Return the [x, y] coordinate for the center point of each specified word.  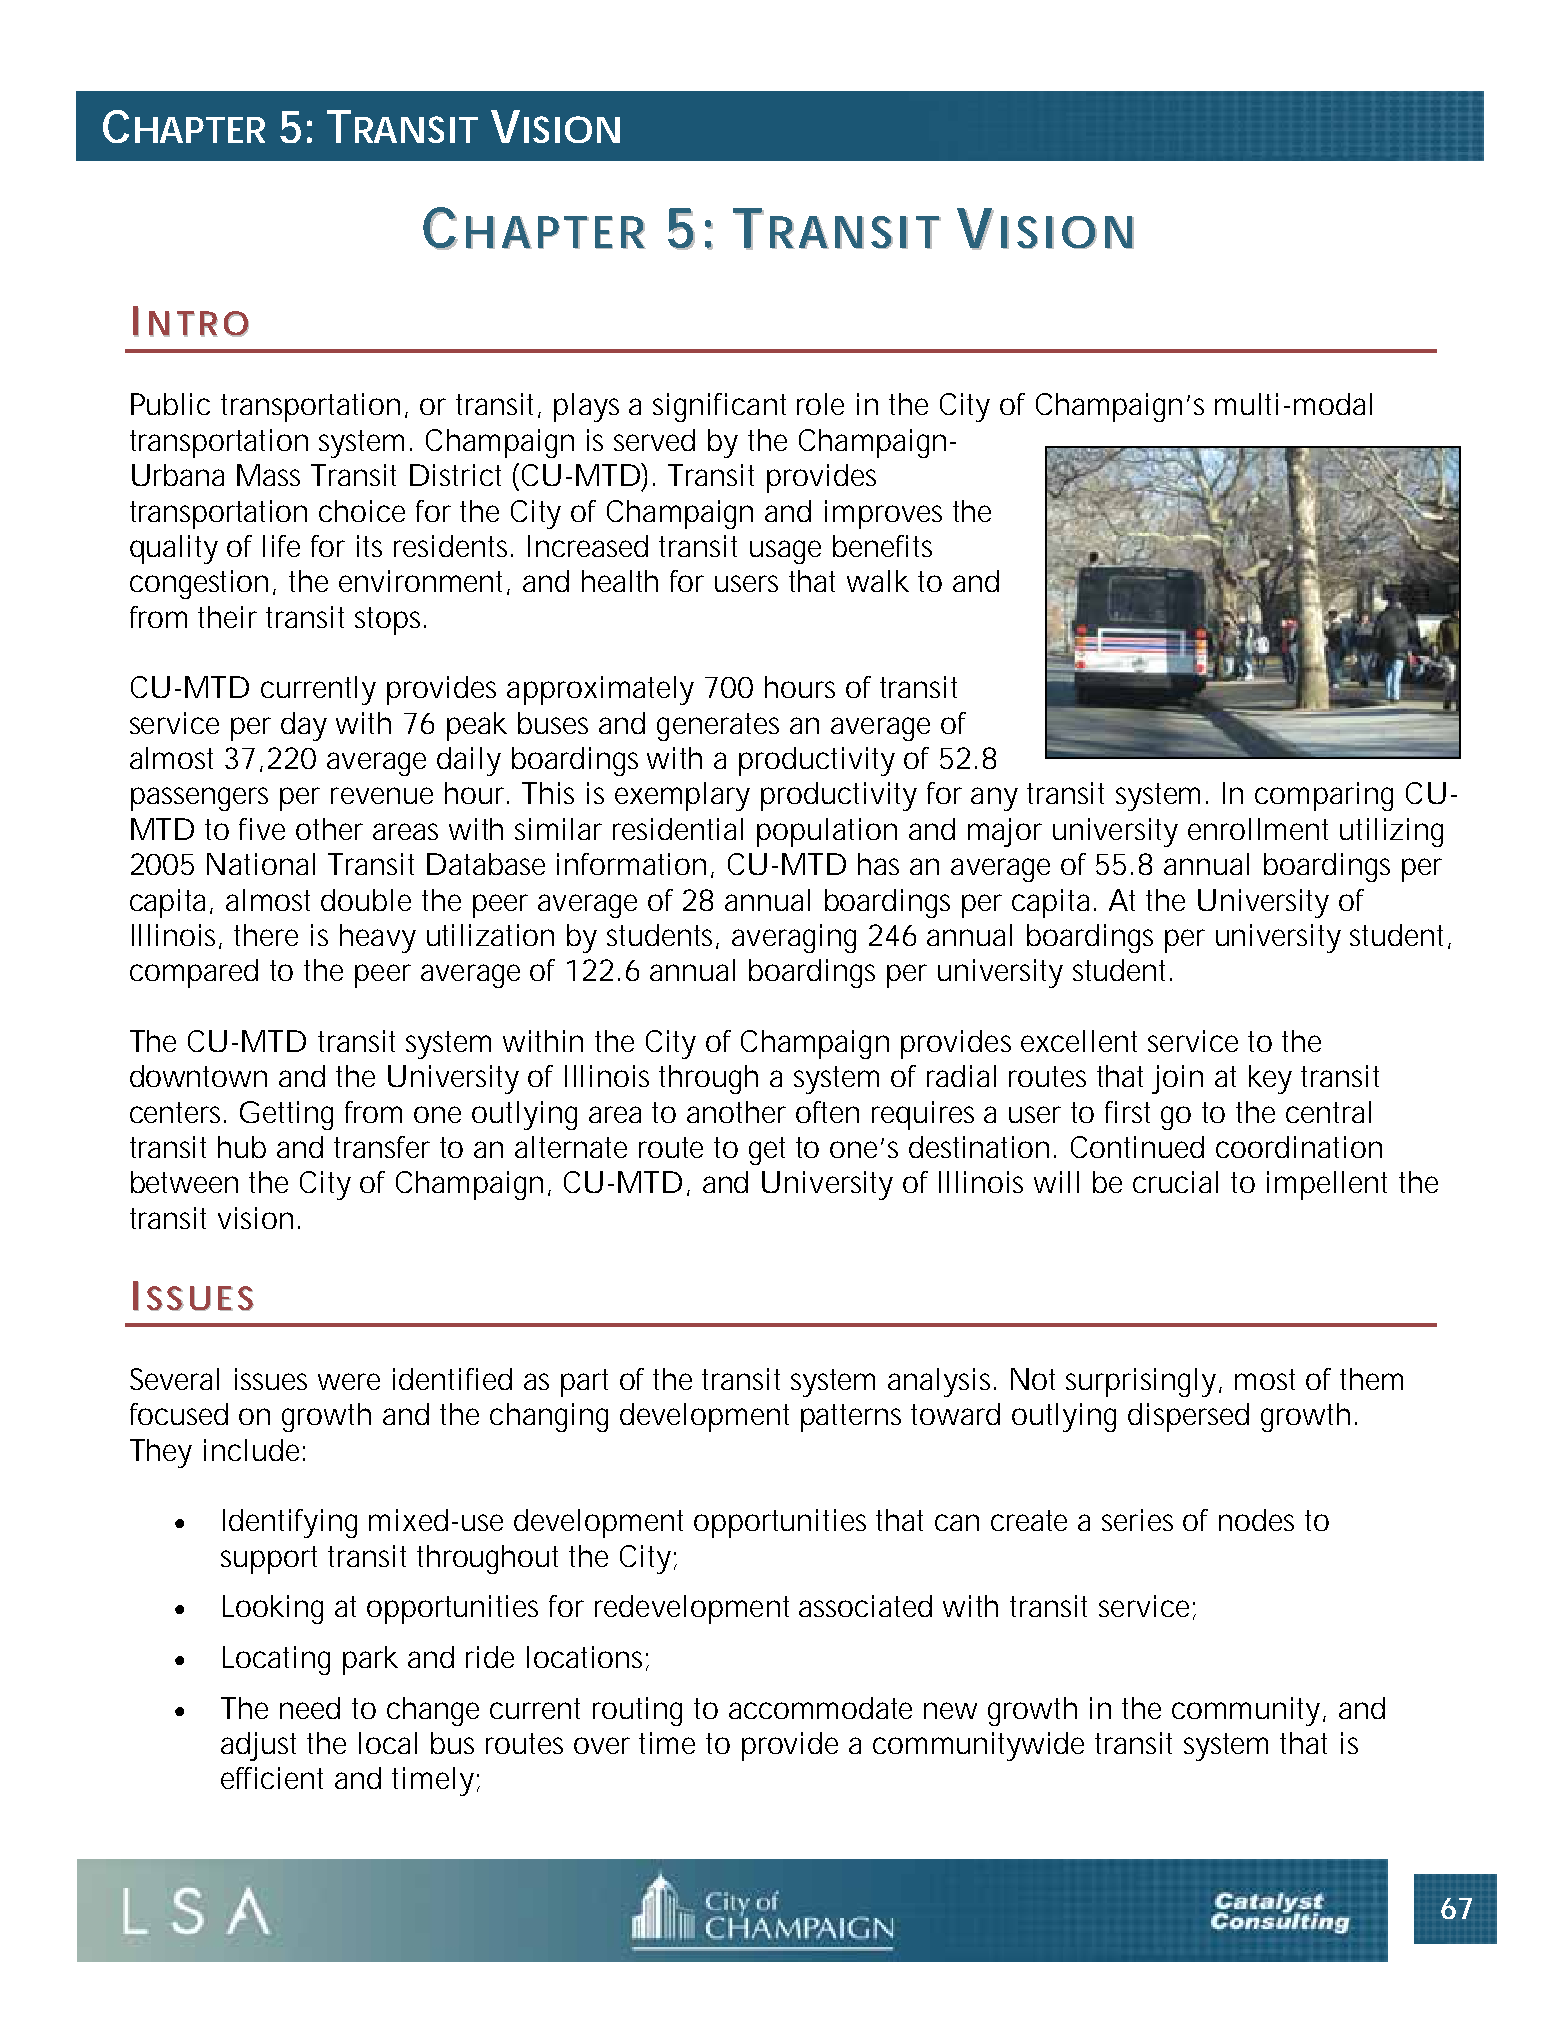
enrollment [1258, 829]
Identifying [290, 1523]
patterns [851, 1418]
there [266, 935]
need [310, 1708]
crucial [1175, 1182]
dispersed [1188, 1417]
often [827, 1112]
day [304, 726]
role [820, 404]
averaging [794, 938]
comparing [1324, 796]
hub [242, 1147]
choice [362, 511]
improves [883, 514]
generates [718, 727]
